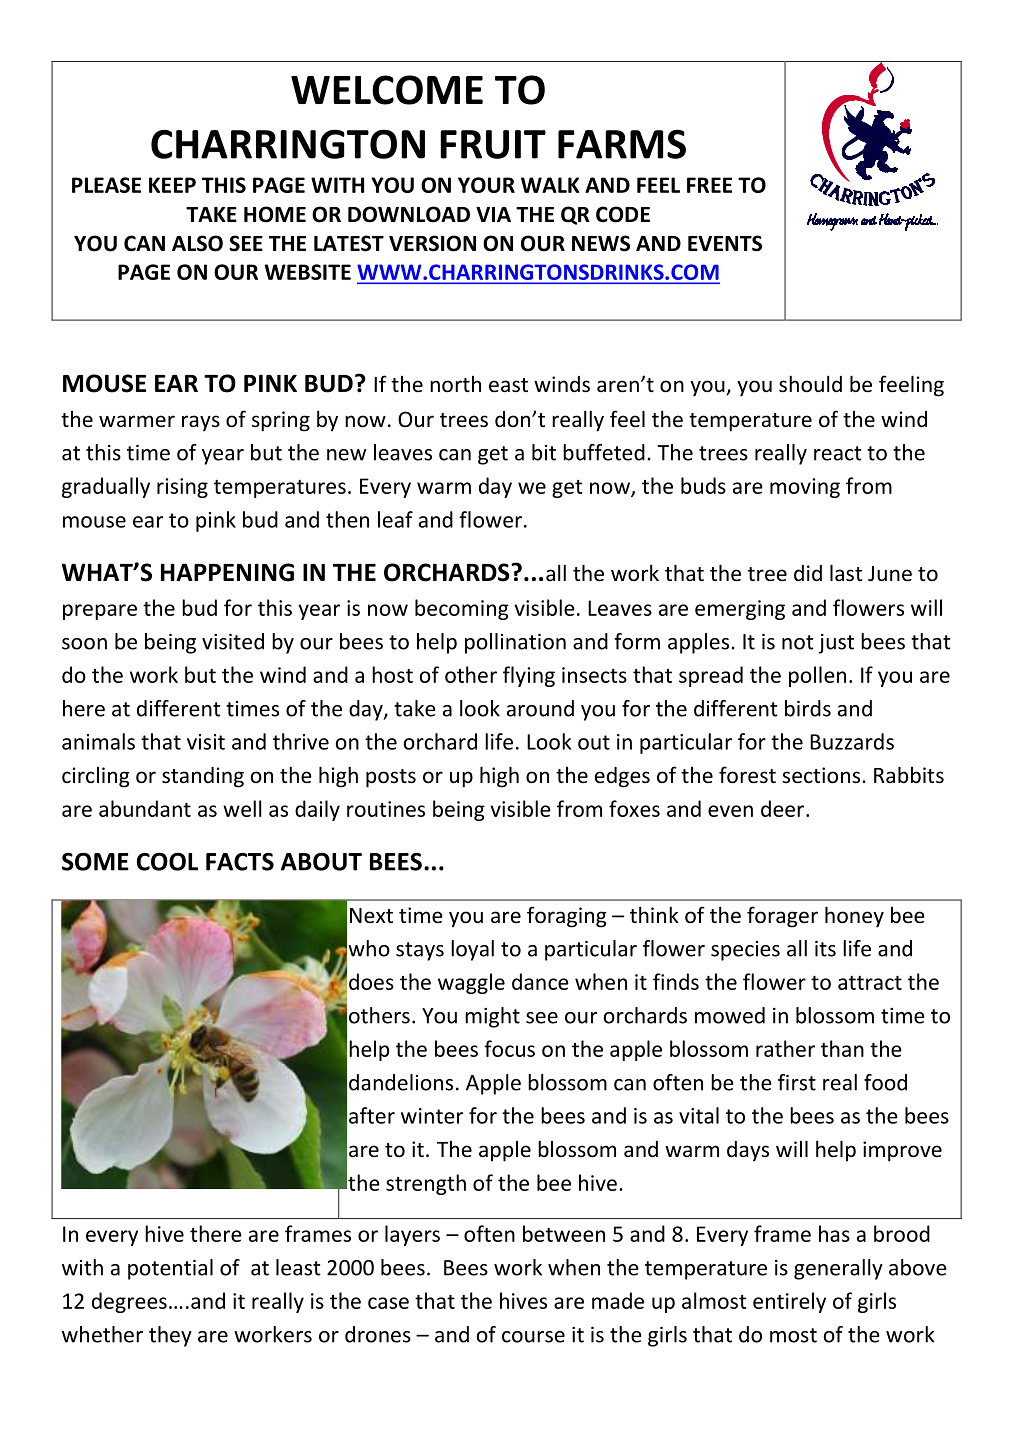 This screenshot has width=1013, height=1432. I want to click on loyal, so click(472, 950).
